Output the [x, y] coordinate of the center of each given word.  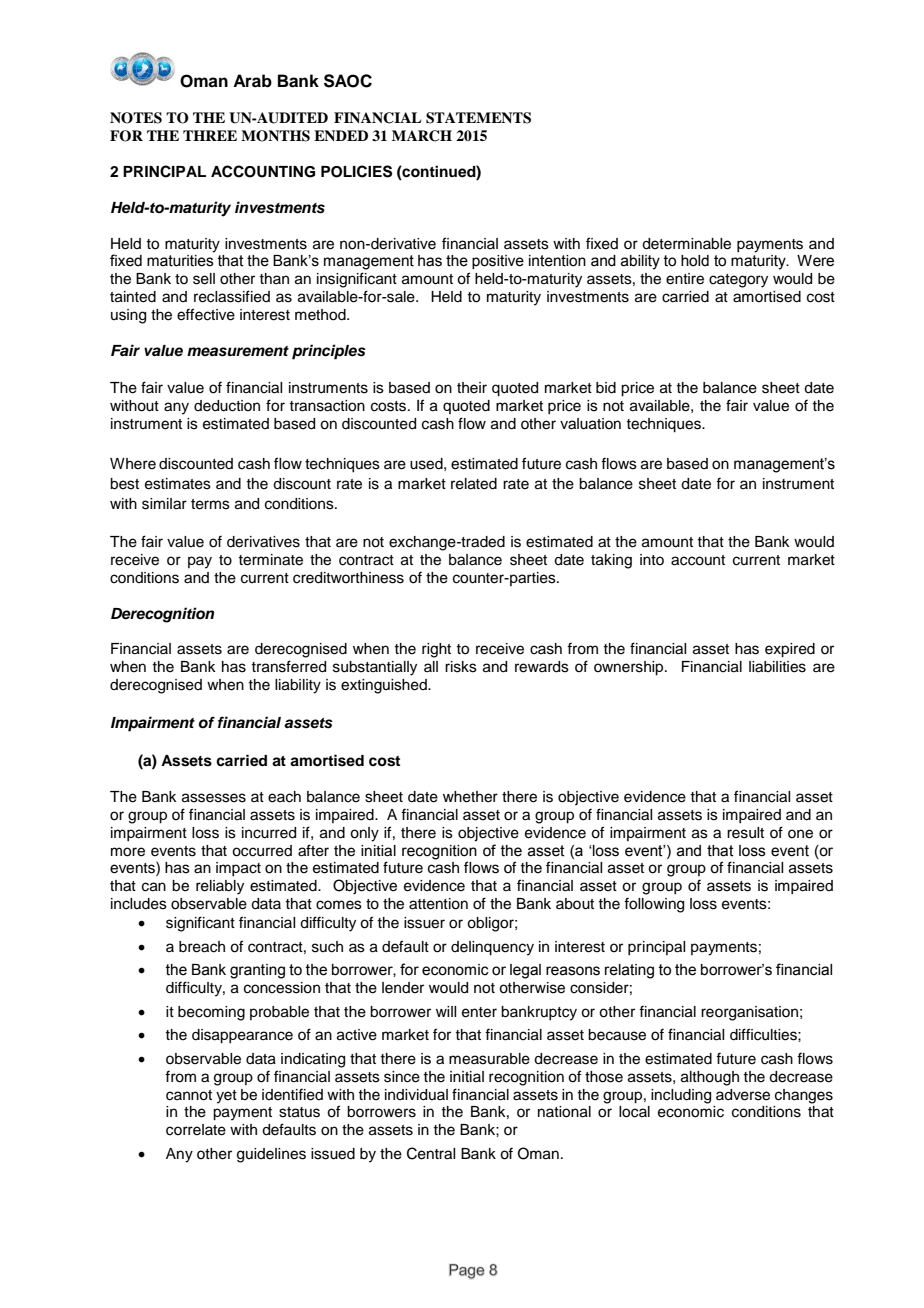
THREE [210, 135]
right [436, 650]
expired [790, 650]
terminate [270, 560]
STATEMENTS [478, 118]
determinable [686, 244]
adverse [743, 1095]
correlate [196, 1130]
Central [431, 1153]
